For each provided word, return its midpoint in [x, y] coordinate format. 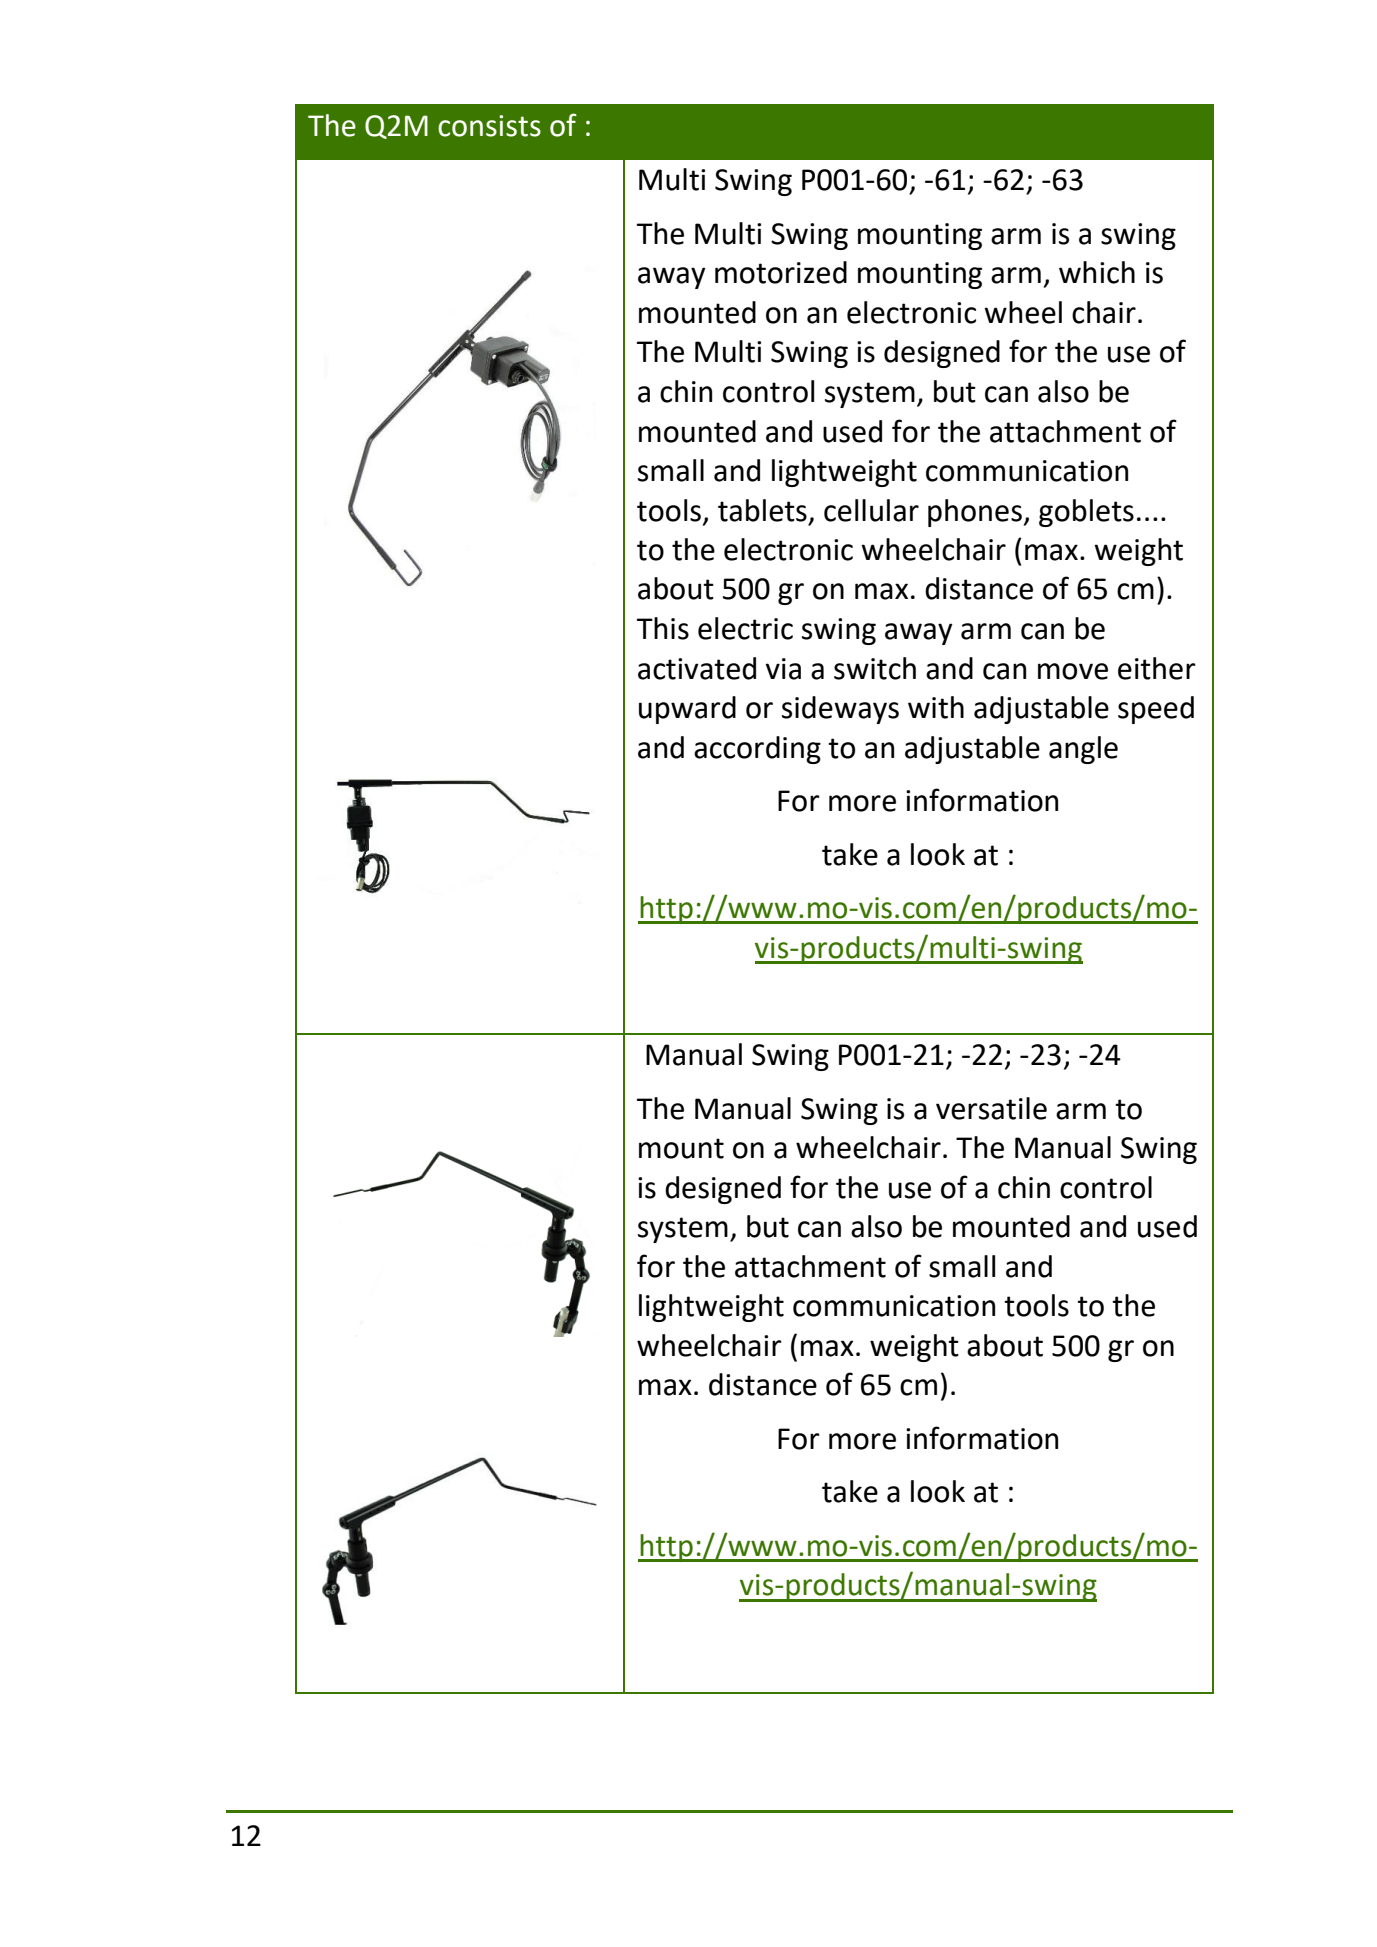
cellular [871, 510]
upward [687, 710]
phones [975, 513]
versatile [991, 1108]
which [1097, 272]
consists [489, 126]
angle [1083, 750]
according [757, 750]
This [663, 628]
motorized [781, 272]
